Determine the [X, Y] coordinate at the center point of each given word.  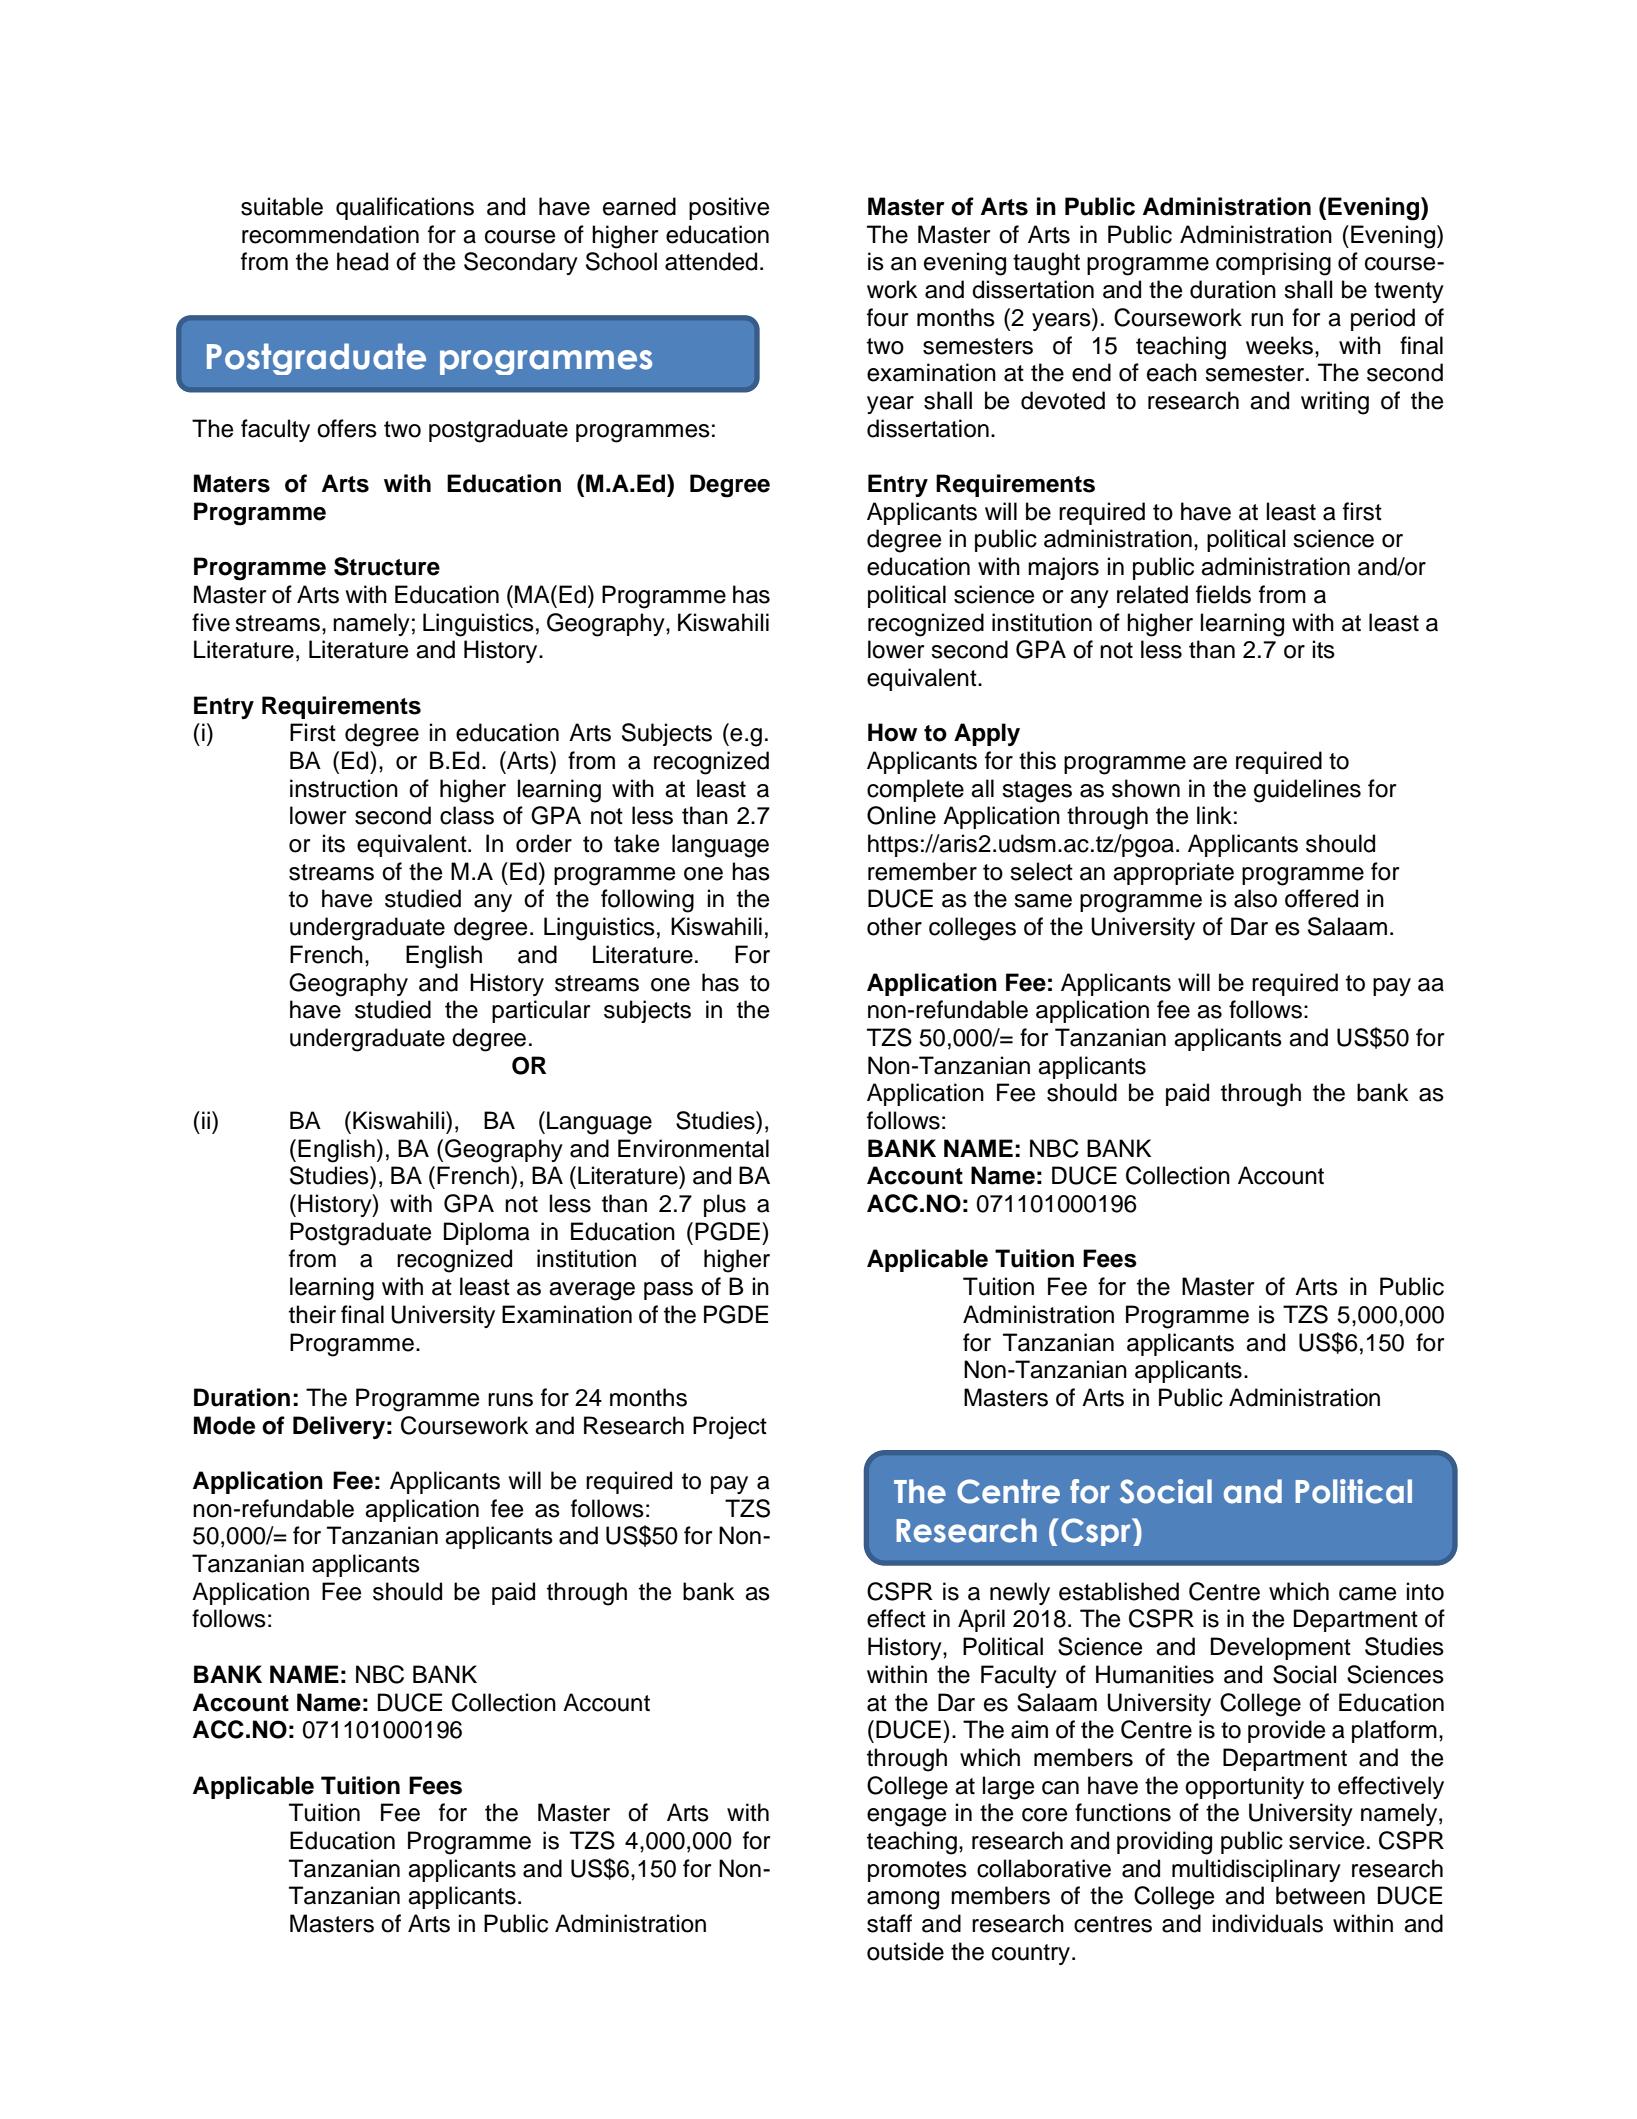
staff [889, 1923]
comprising [1273, 264]
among [903, 1900]
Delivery [339, 1427]
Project [730, 1427]
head [362, 261]
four [887, 317]
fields [1223, 594]
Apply [987, 734]
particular [541, 1011]
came [1367, 1594]
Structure [387, 566]
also [1255, 898]
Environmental [693, 1148]
